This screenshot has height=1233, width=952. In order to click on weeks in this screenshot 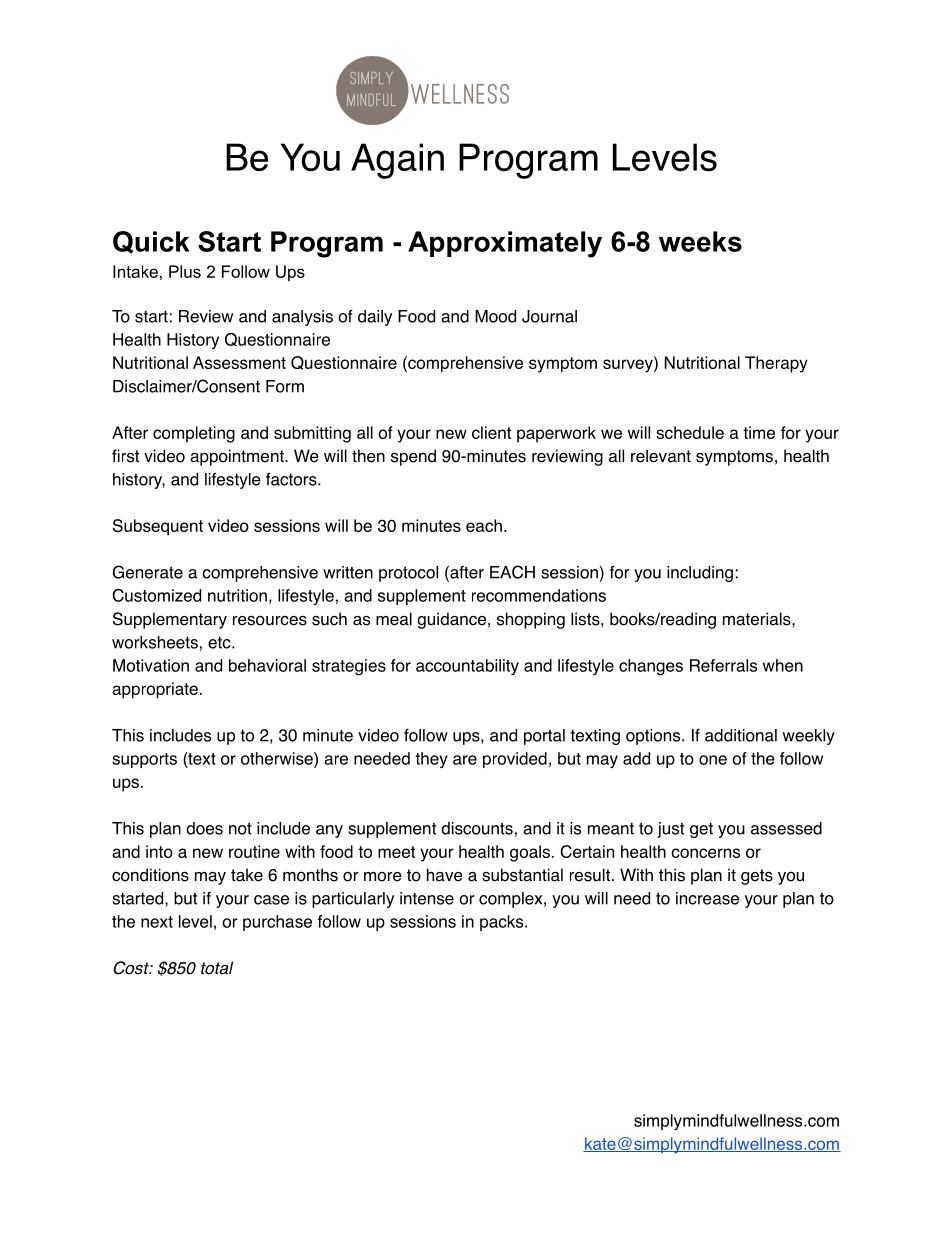, I will do `click(700, 241)`.
